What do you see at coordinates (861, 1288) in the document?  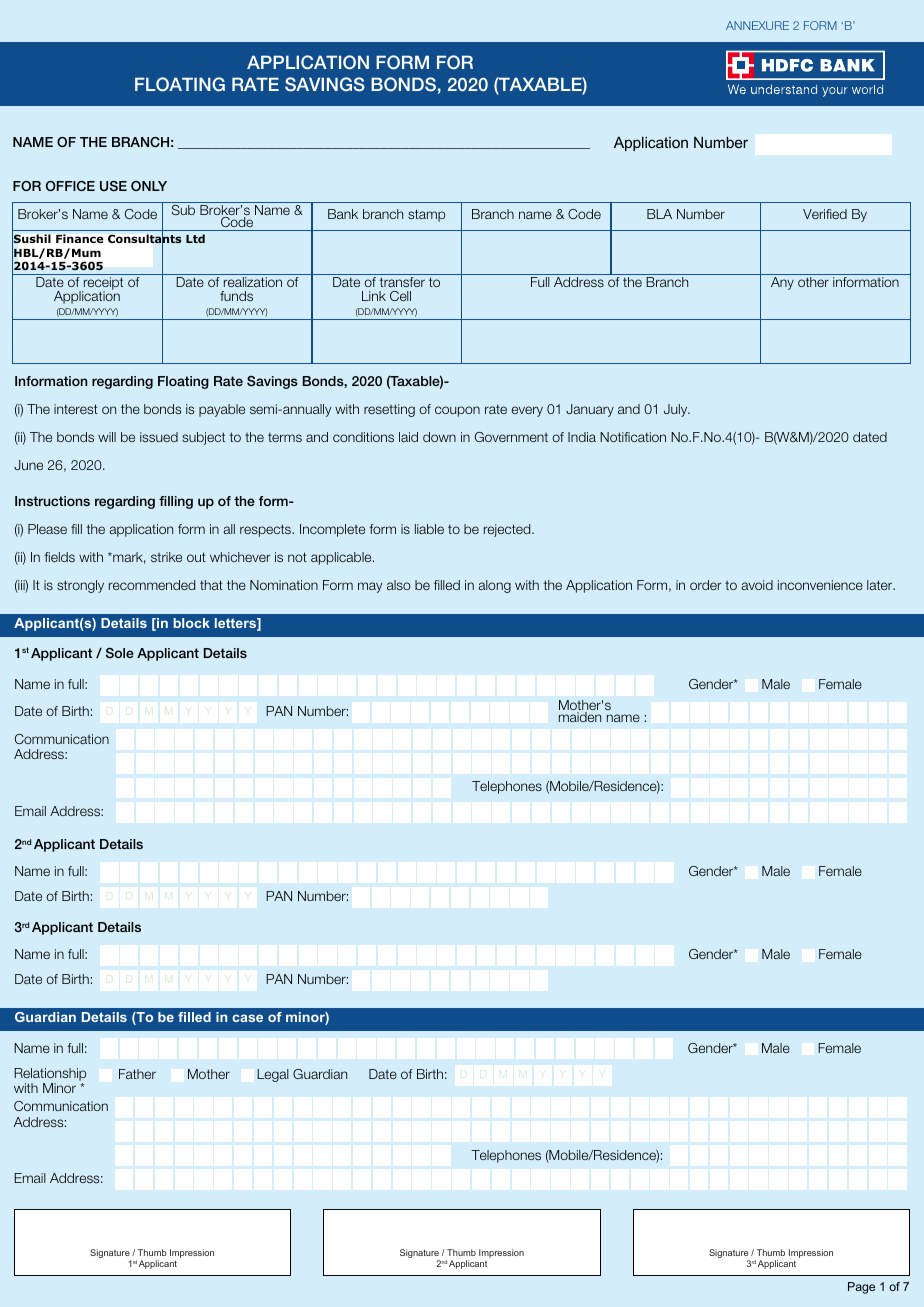 I see `Page` at bounding box center [861, 1288].
